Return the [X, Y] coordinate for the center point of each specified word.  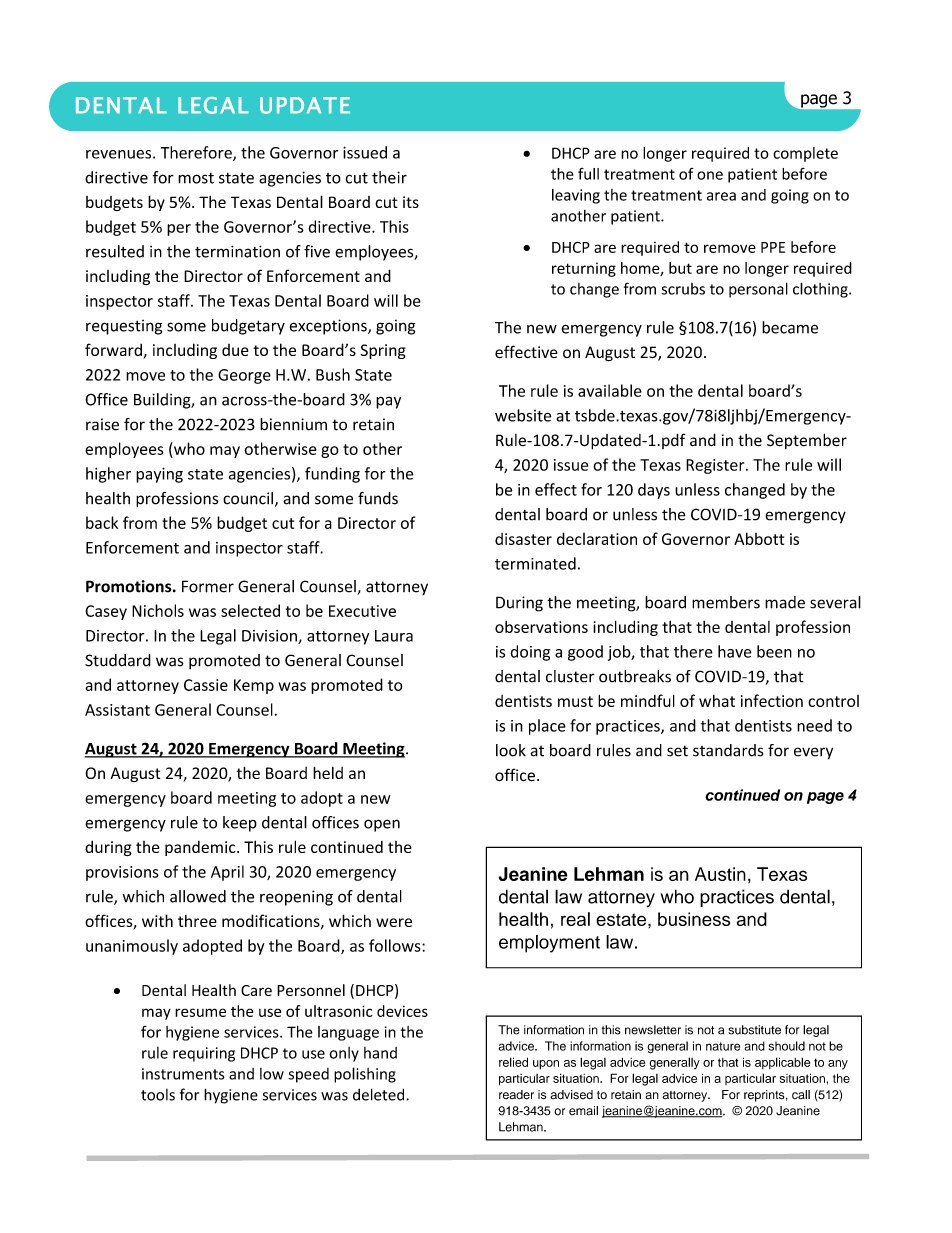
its [411, 202]
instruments [183, 1074]
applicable [782, 1063]
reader [516, 1095]
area [721, 196]
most [196, 178]
